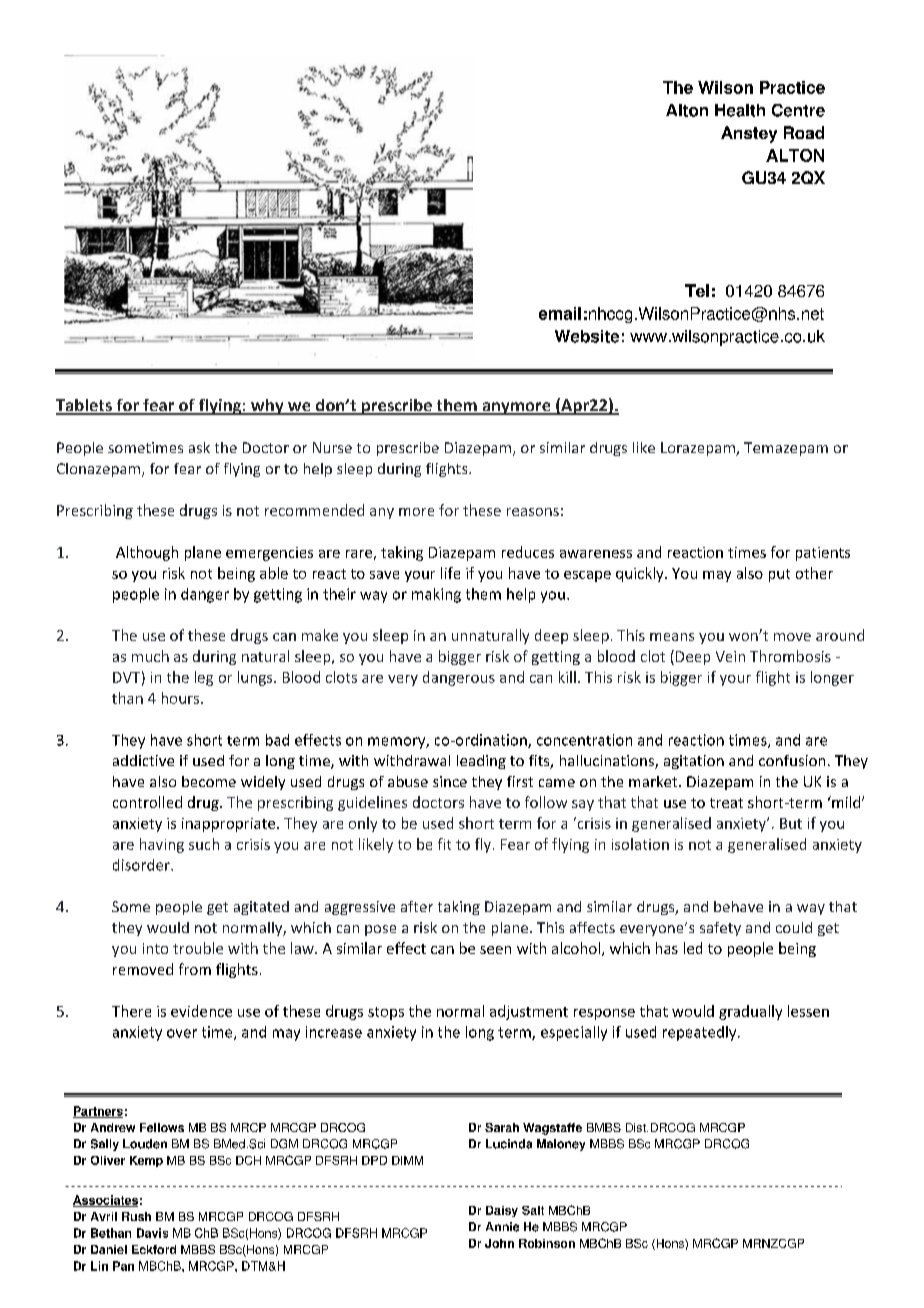  What do you see at coordinates (204, 844) in the document?
I see `such` at bounding box center [204, 844].
